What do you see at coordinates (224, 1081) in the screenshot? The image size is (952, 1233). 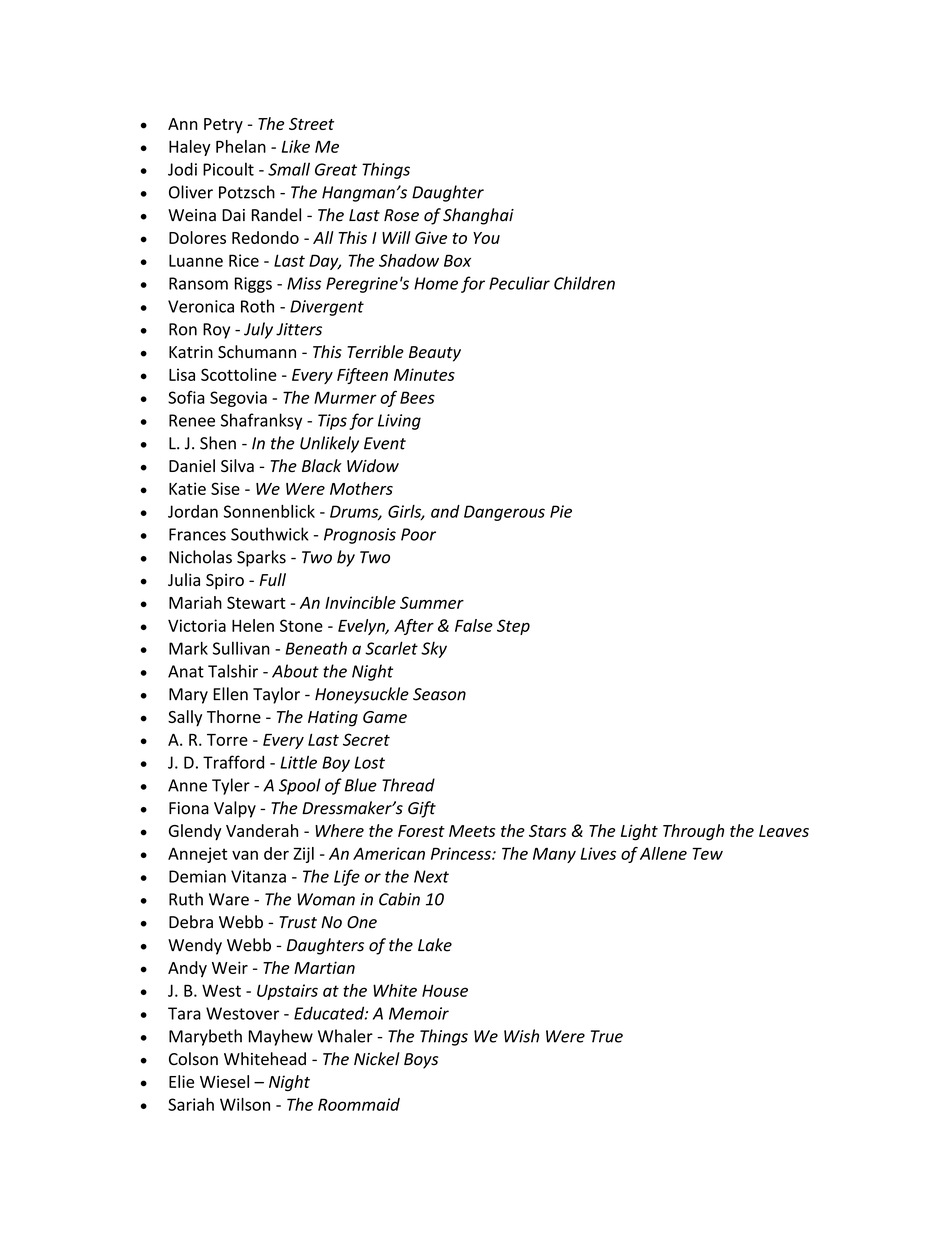 I see `Wiesel` at bounding box center [224, 1081].
